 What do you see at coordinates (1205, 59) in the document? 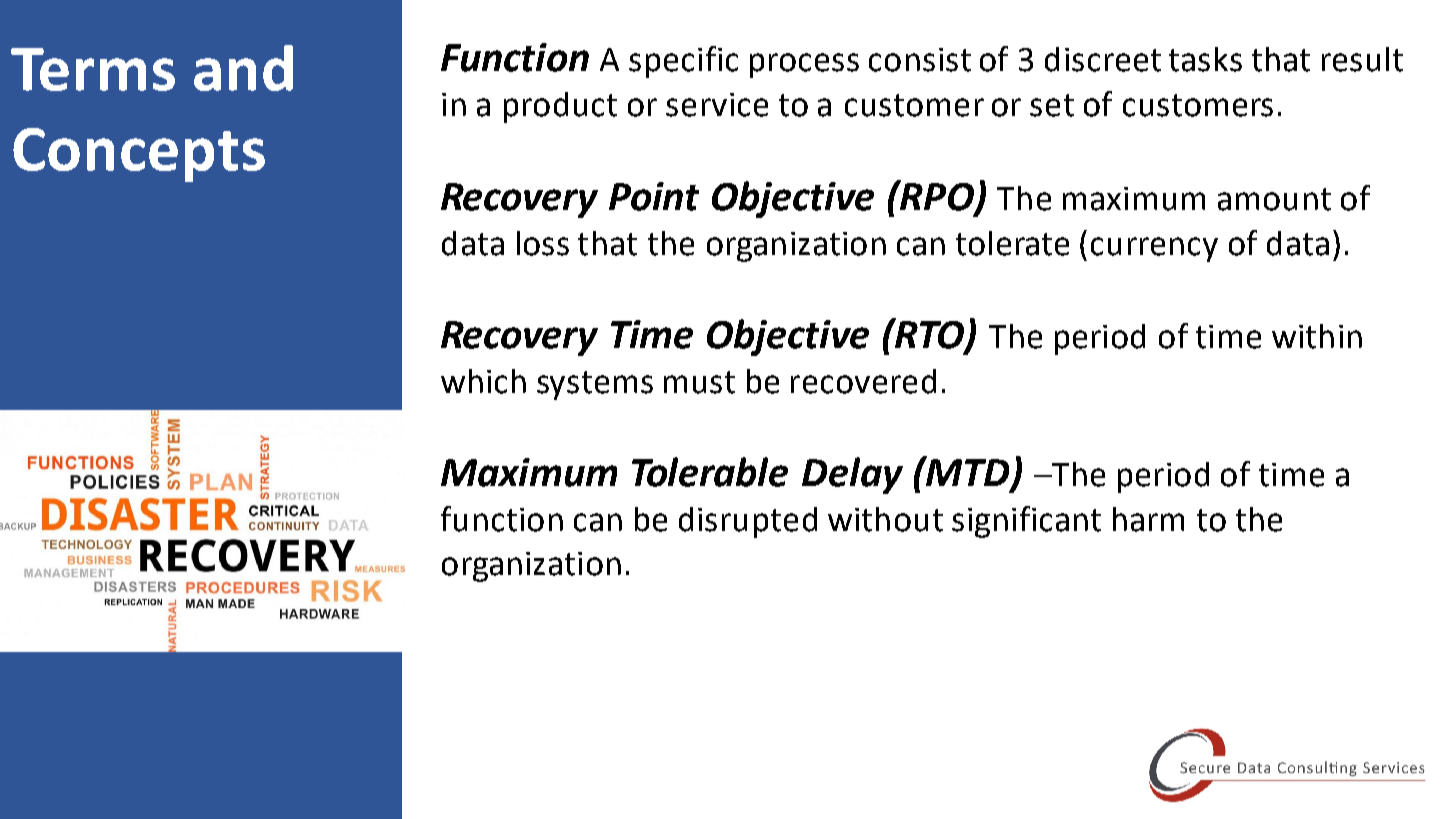
I see `tasks` at bounding box center [1205, 59].
